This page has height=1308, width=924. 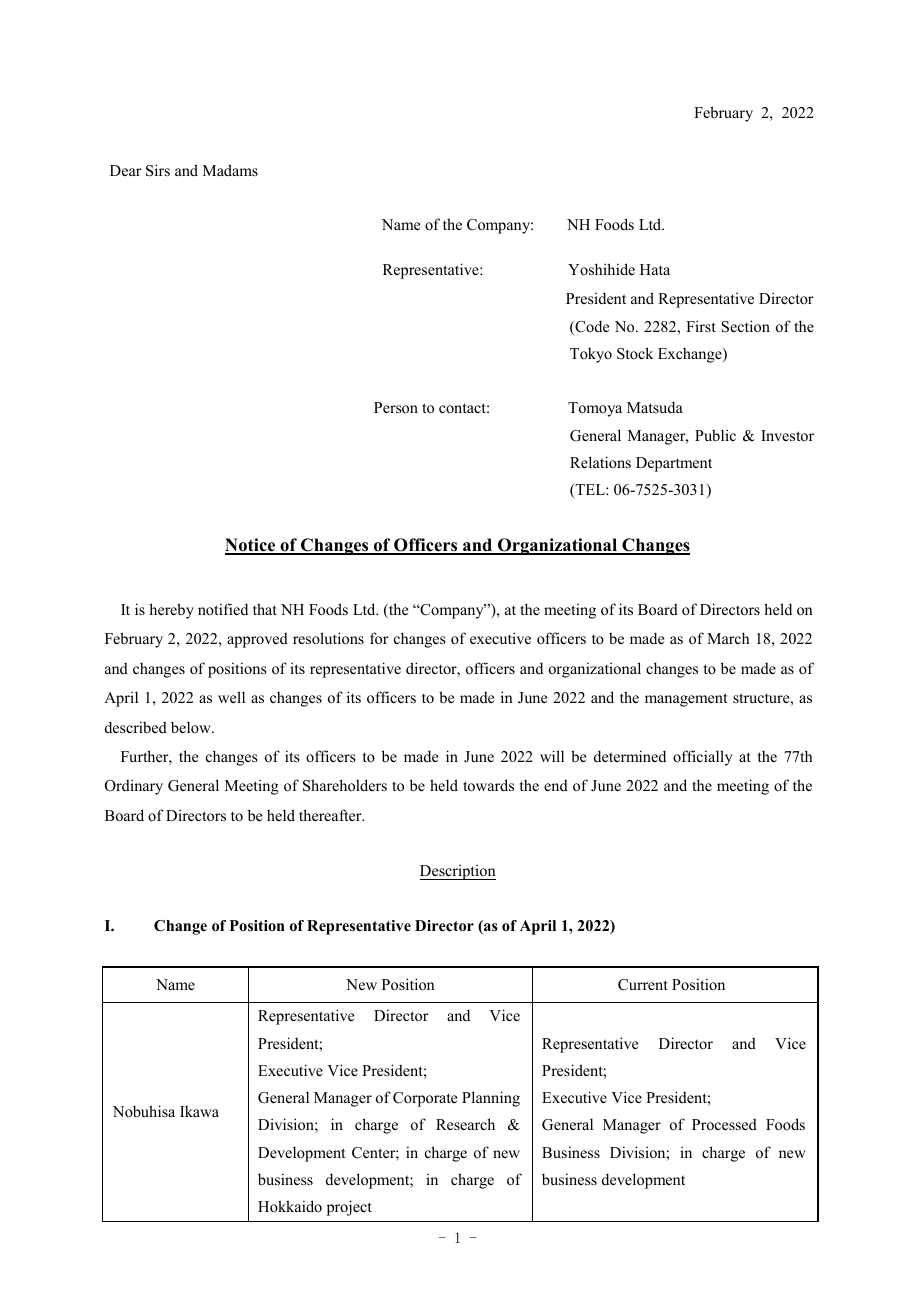 I want to click on Dear, so click(x=126, y=170).
